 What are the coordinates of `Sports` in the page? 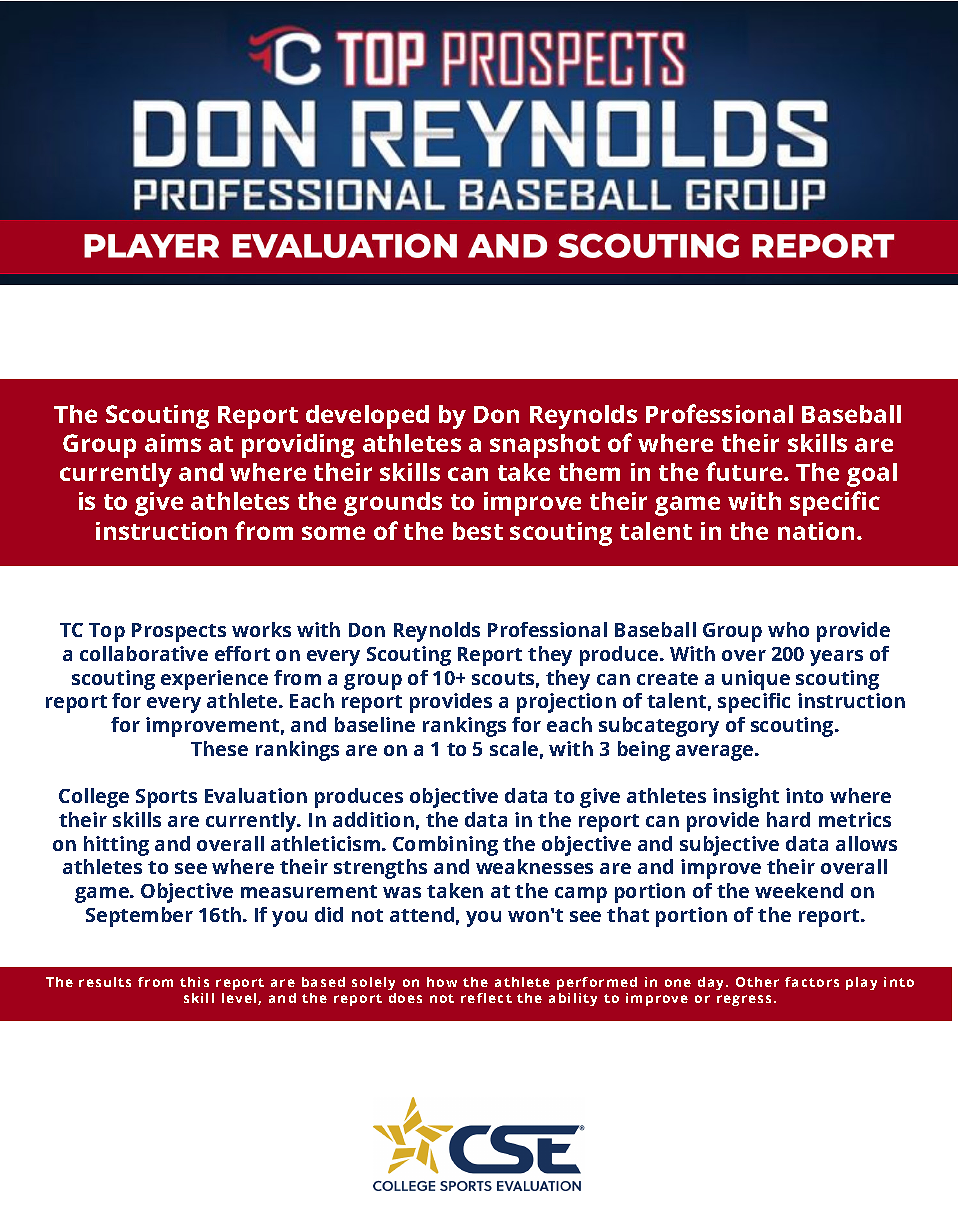 It's located at (166, 798).
